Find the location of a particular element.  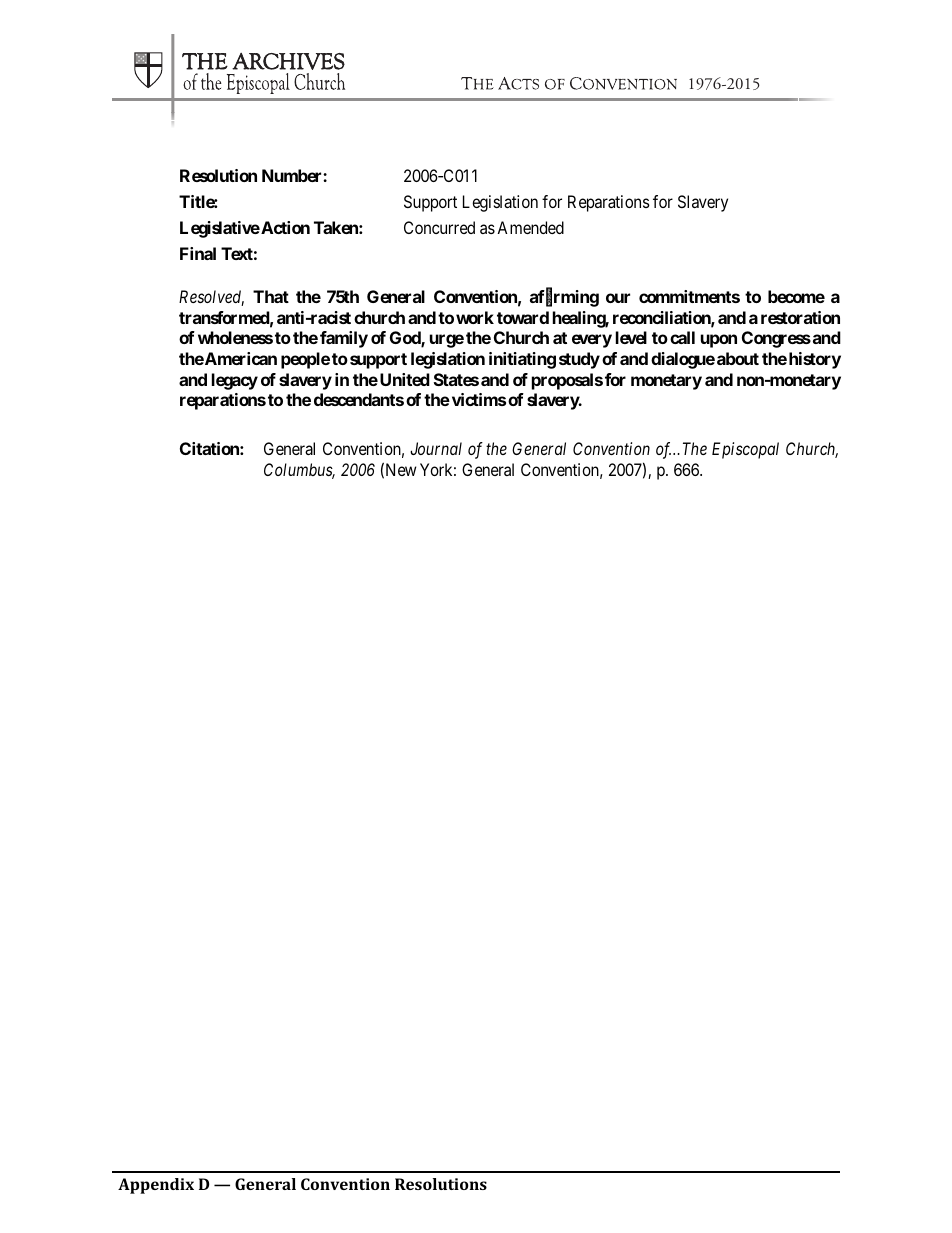

Episcopal is located at coordinates (745, 450).
